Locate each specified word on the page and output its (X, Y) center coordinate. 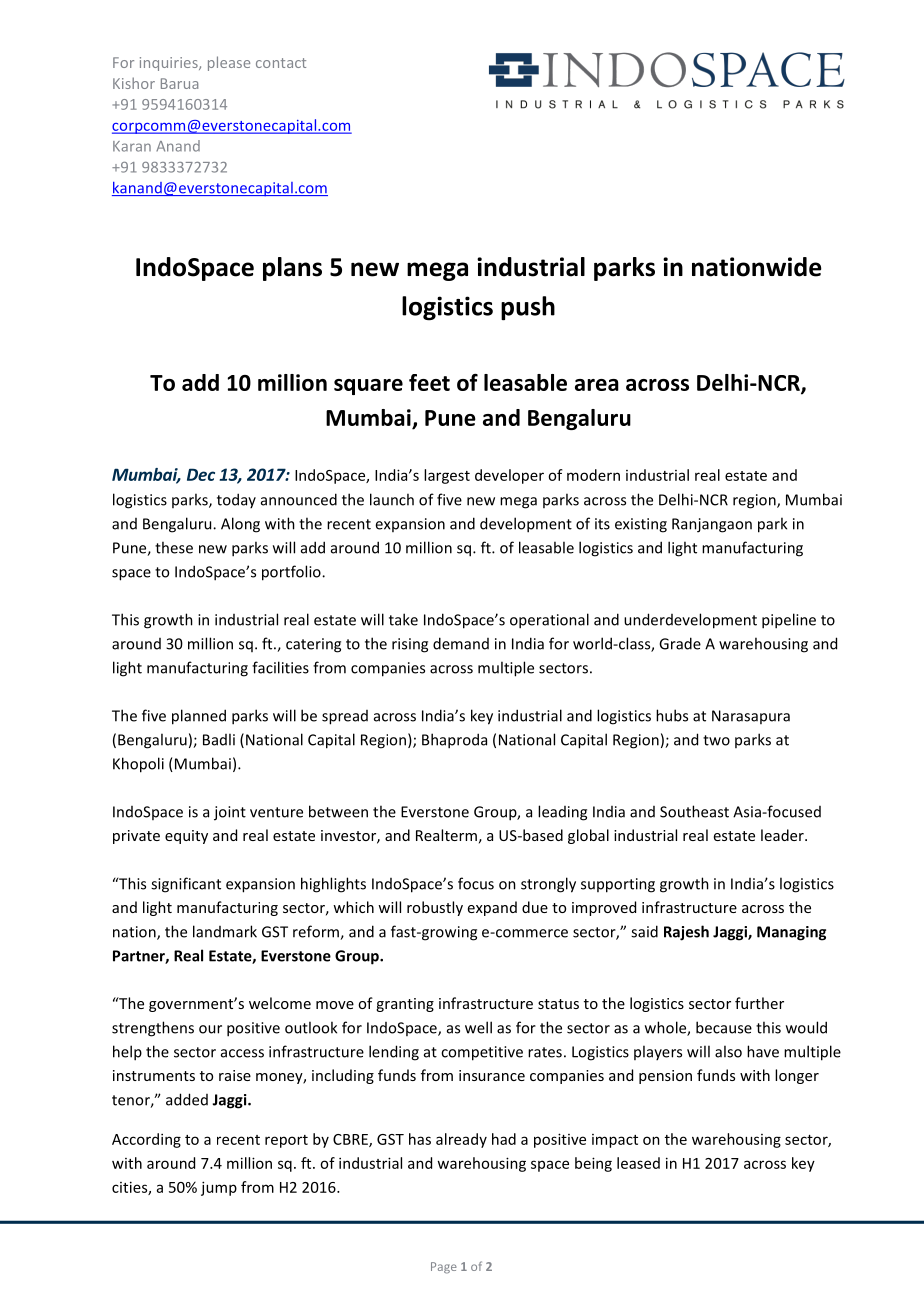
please (229, 63)
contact (281, 63)
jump (219, 1188)
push (528, 308)
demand (461, 643)
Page (444, 1268)
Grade (680, 643)
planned (199, 717)
